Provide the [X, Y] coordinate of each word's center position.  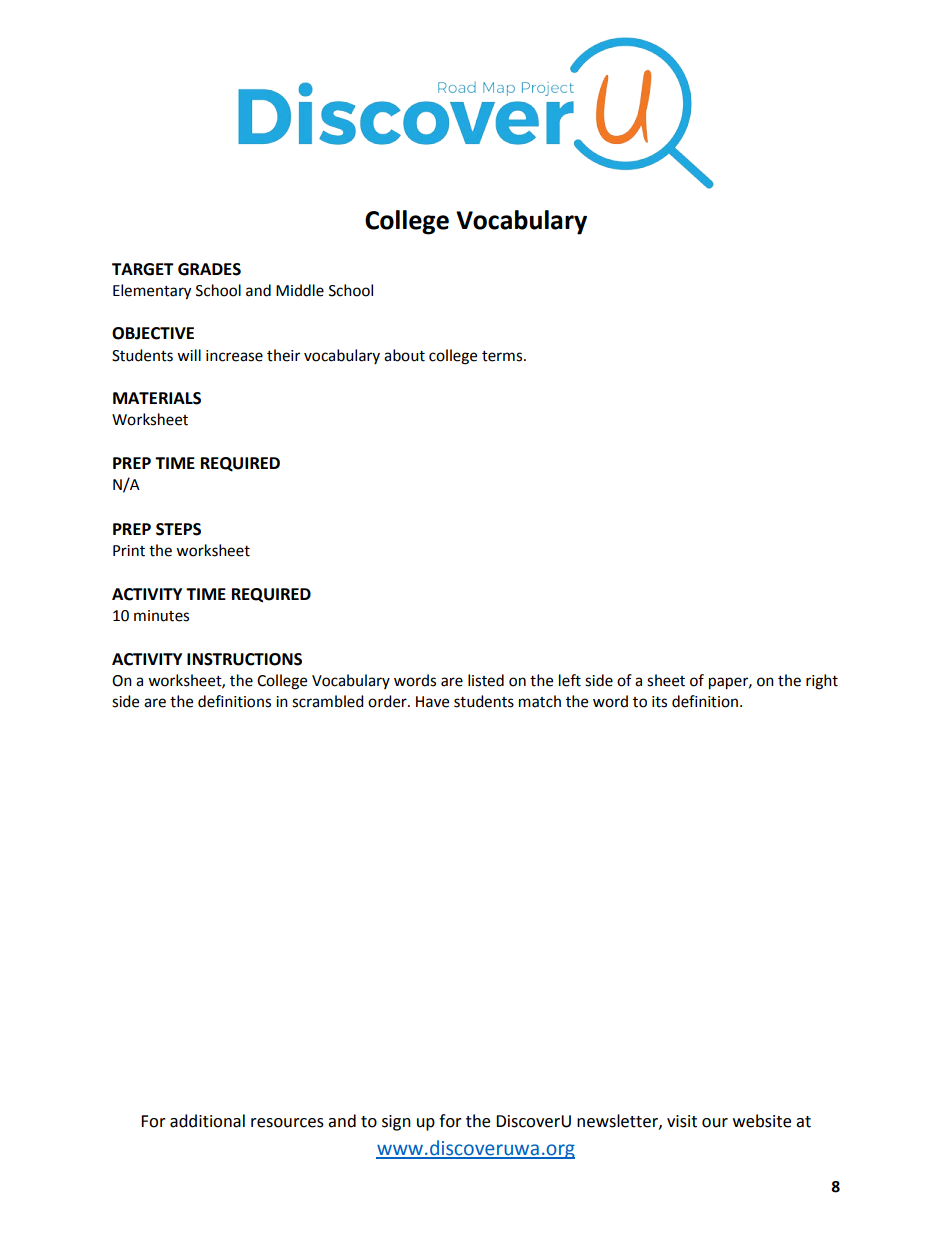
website [762, 1121]
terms [503, 356]
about [404, 355]
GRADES [209, 269]
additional [207, 1121]
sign [396, 1123]
